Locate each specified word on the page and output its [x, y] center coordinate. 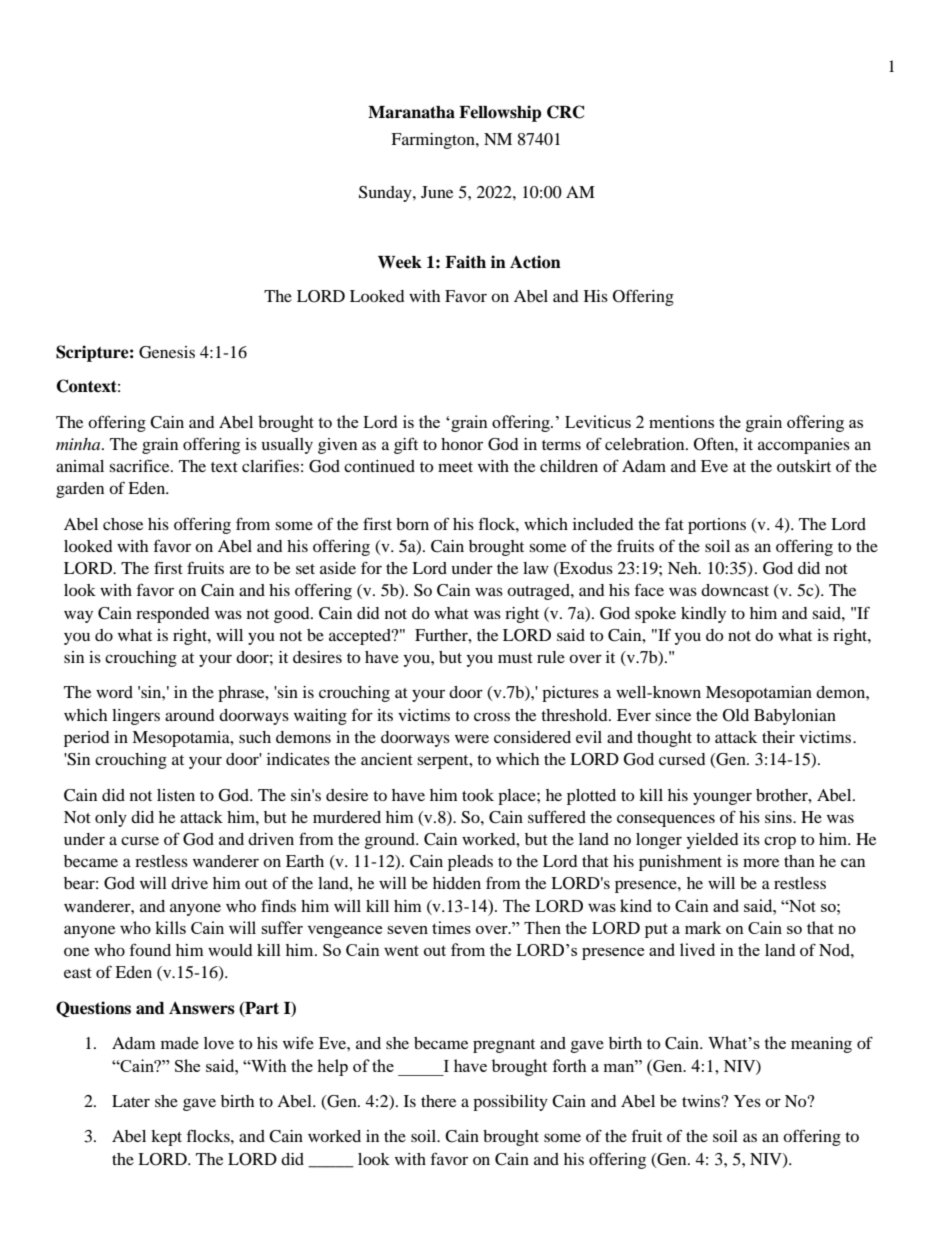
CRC [565, 112]
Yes [747, 1101]
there [438, 1101]
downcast [735, 590]
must [515, 658]
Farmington [434, 141]
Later [131, 1101]
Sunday [386, 194]
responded [173, 615]
